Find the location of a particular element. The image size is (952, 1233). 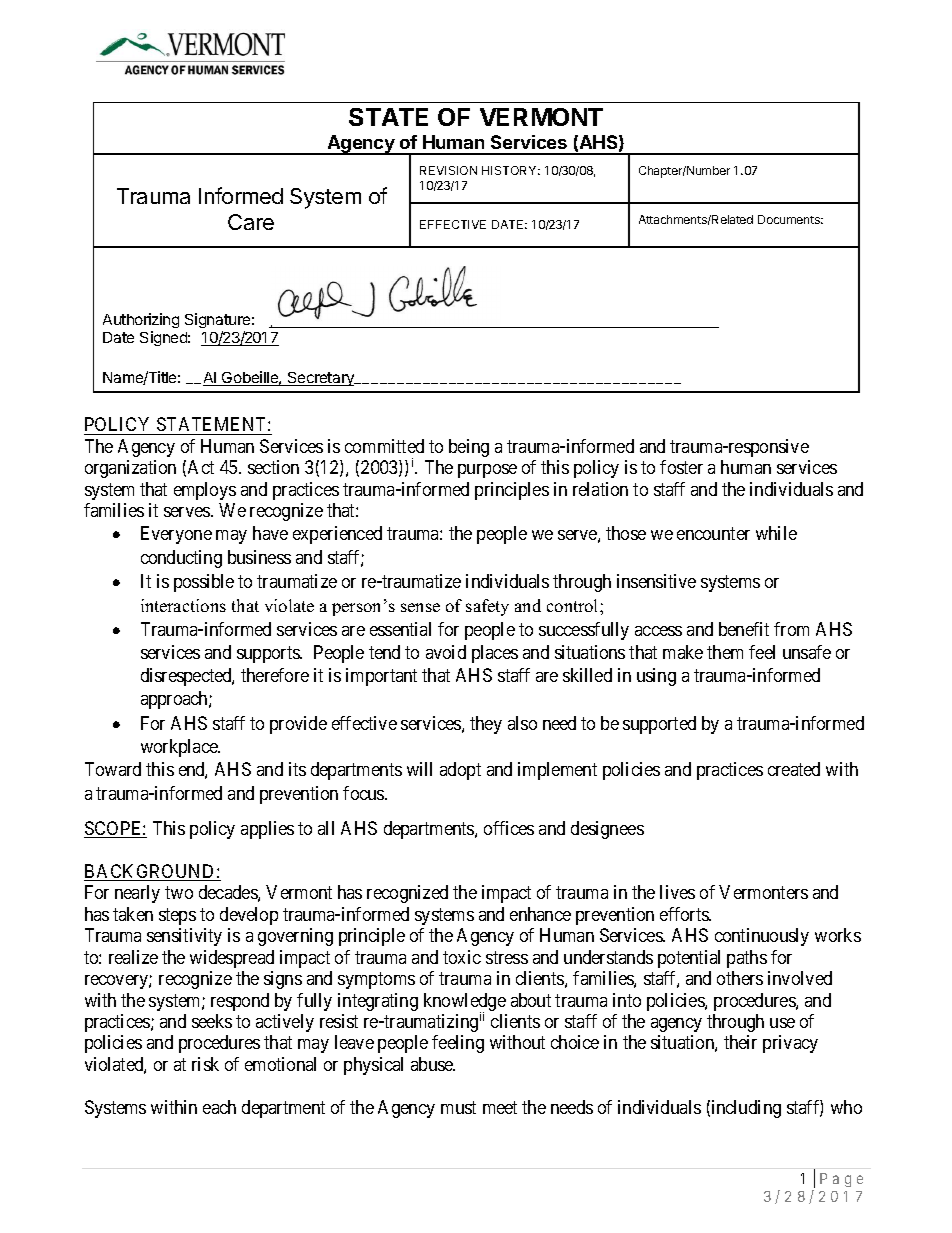

REVISION is located at coordinates (448, 170).
